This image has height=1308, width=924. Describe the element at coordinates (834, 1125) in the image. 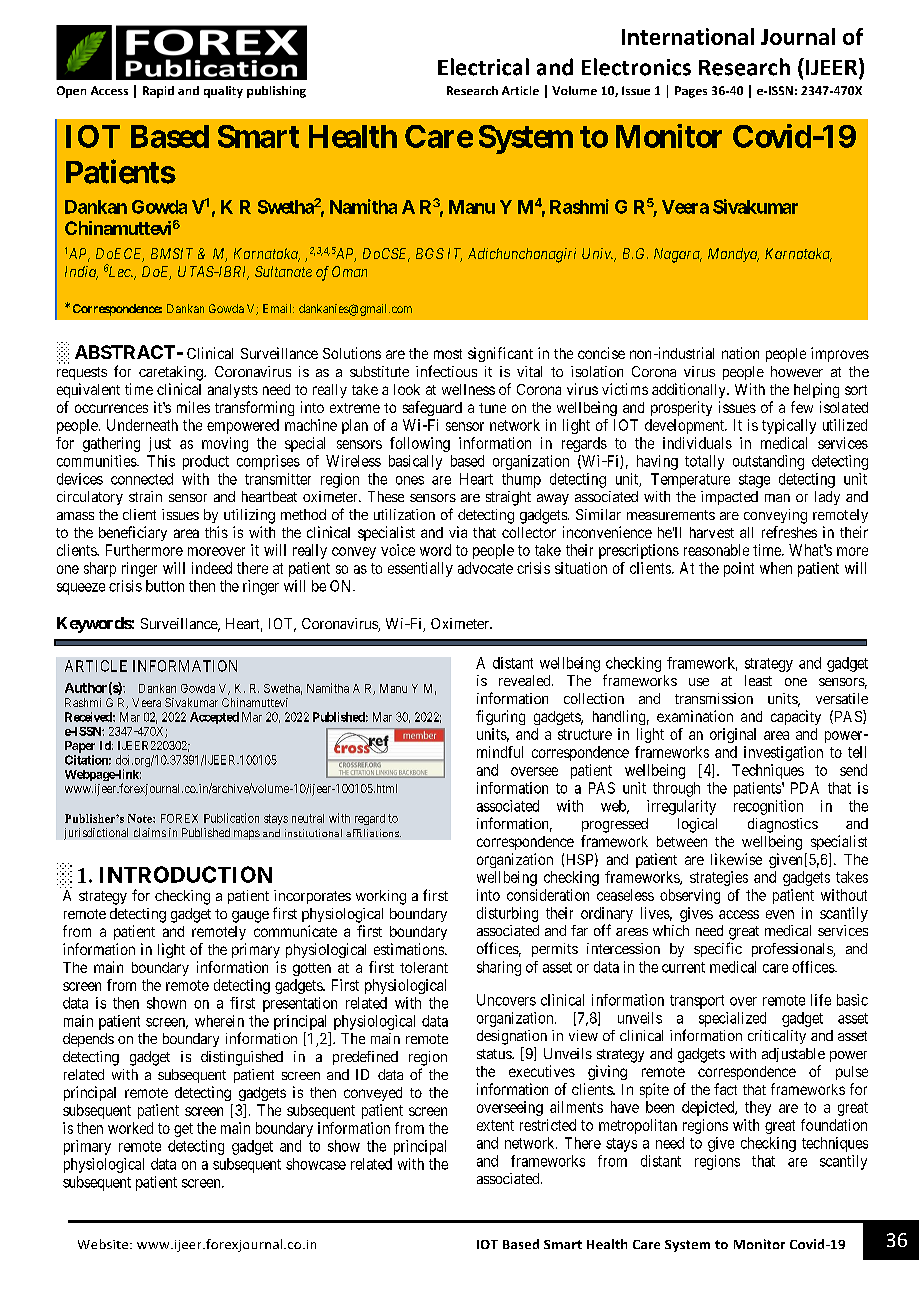

I see `foundation` at that location.
